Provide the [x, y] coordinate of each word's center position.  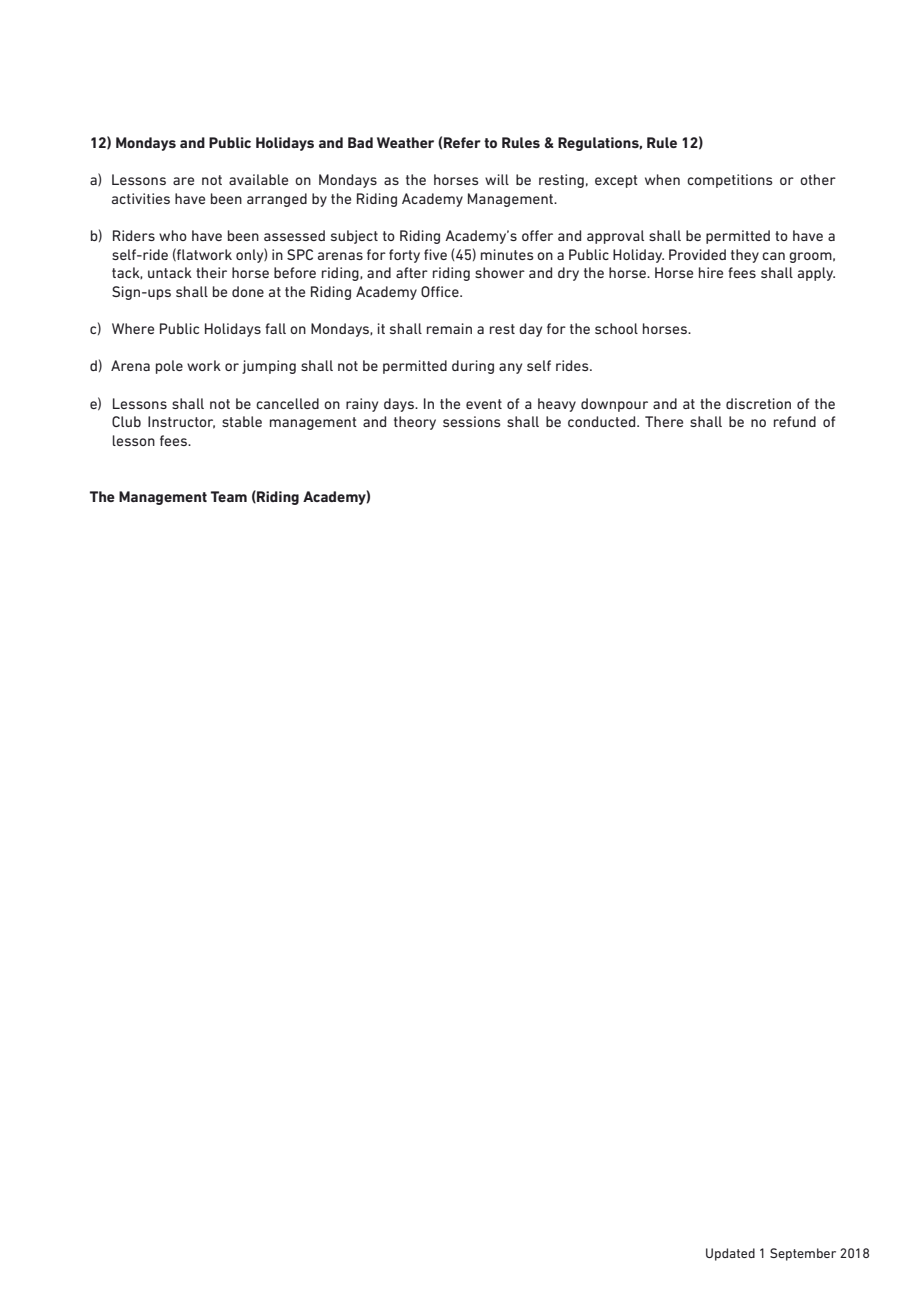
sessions [472, 421]
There [664, 421]
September [803, 1254]
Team [229, 496]
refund [795, 421]
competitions [730, 181]
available [258, 179]
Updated [730, 1254]
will [497, 179]
